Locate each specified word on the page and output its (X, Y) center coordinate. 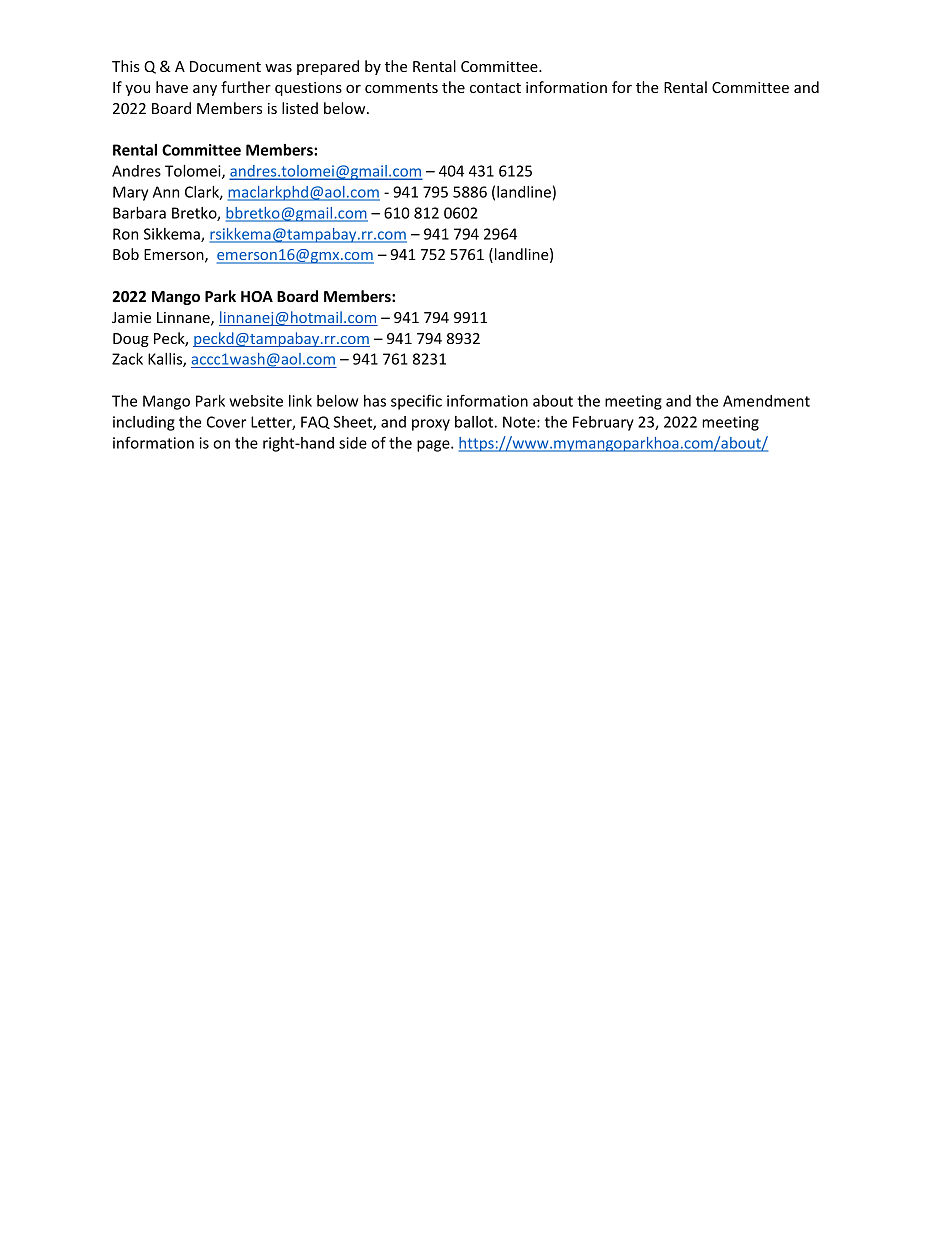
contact (495, 88)
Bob (126, 254)
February (603, 423)
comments (401, 88)
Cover (226, 422)
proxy (431, 425)
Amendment (766, 401)
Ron (125, 234)
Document (225, 66)
